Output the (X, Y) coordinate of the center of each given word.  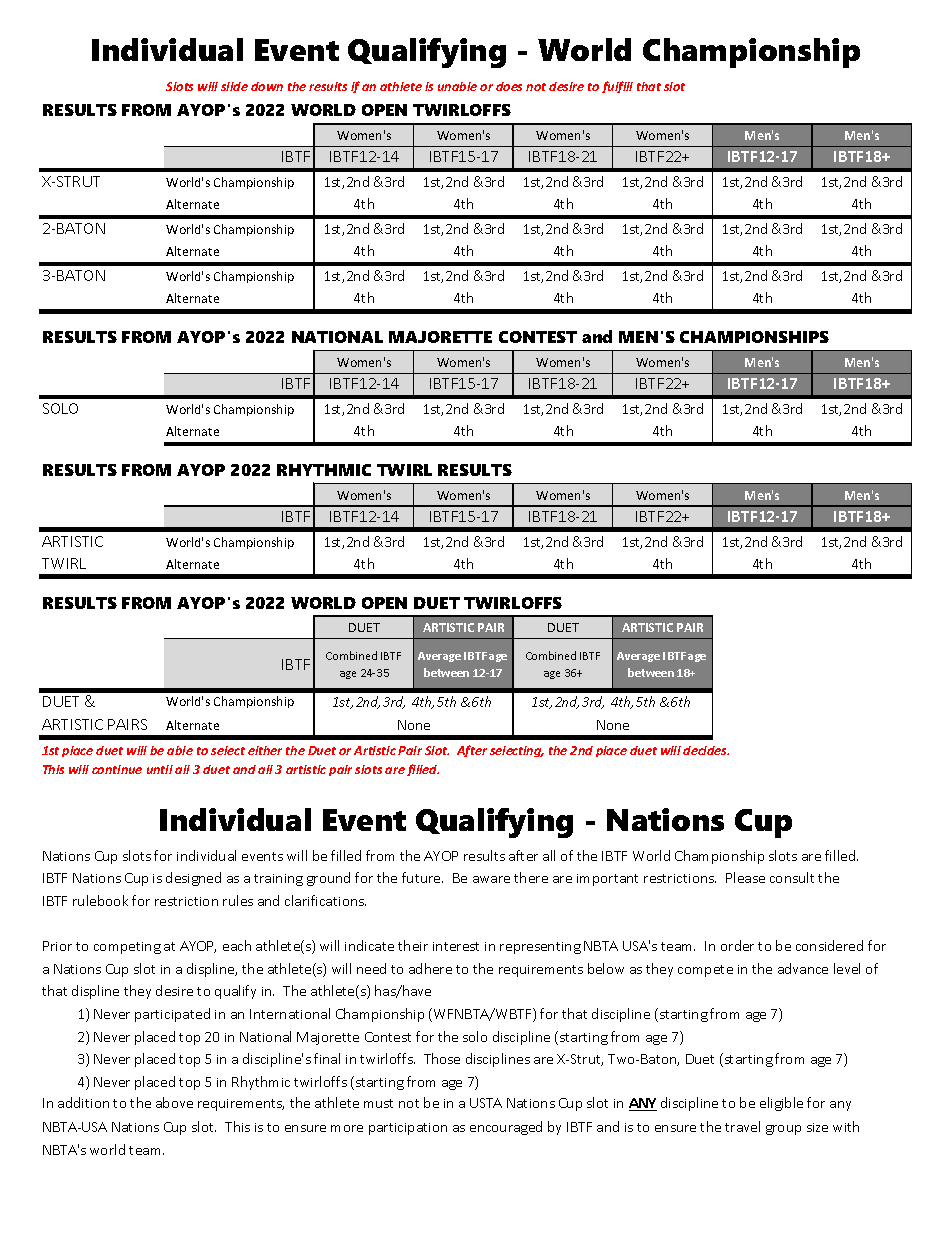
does (509, 86)
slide (234, 86)
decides (706, 750)
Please (745, 877)
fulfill (617, 87)
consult (792, 877)
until (160, 769)
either (265, 750)
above (174, 1102)
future (422, 877)
